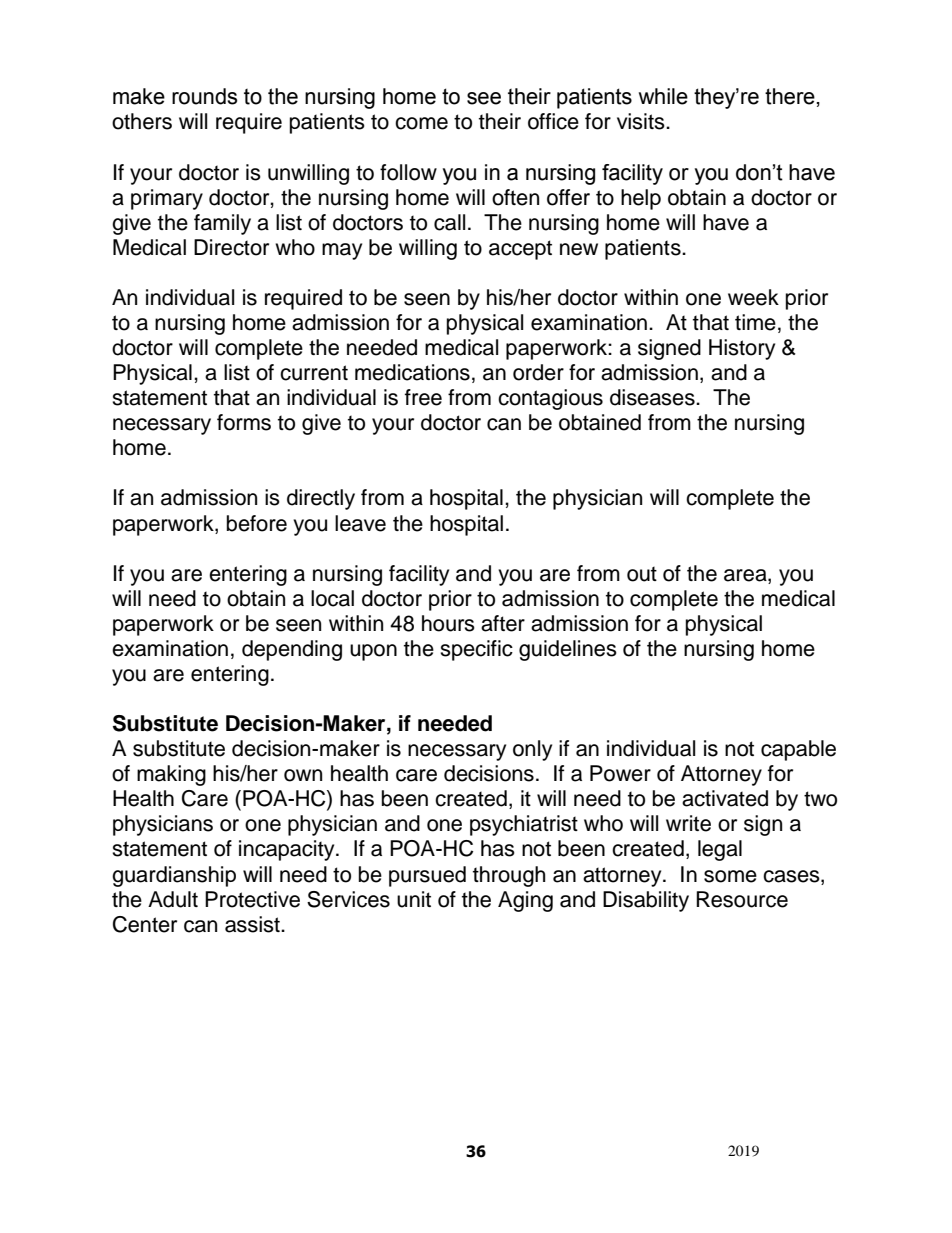 Image resolution: width=952 pixels, height=1233 pixels. What do you see at coordinates (292, 650) in the image?
I see `depending` at bounding box center [292, 650].
